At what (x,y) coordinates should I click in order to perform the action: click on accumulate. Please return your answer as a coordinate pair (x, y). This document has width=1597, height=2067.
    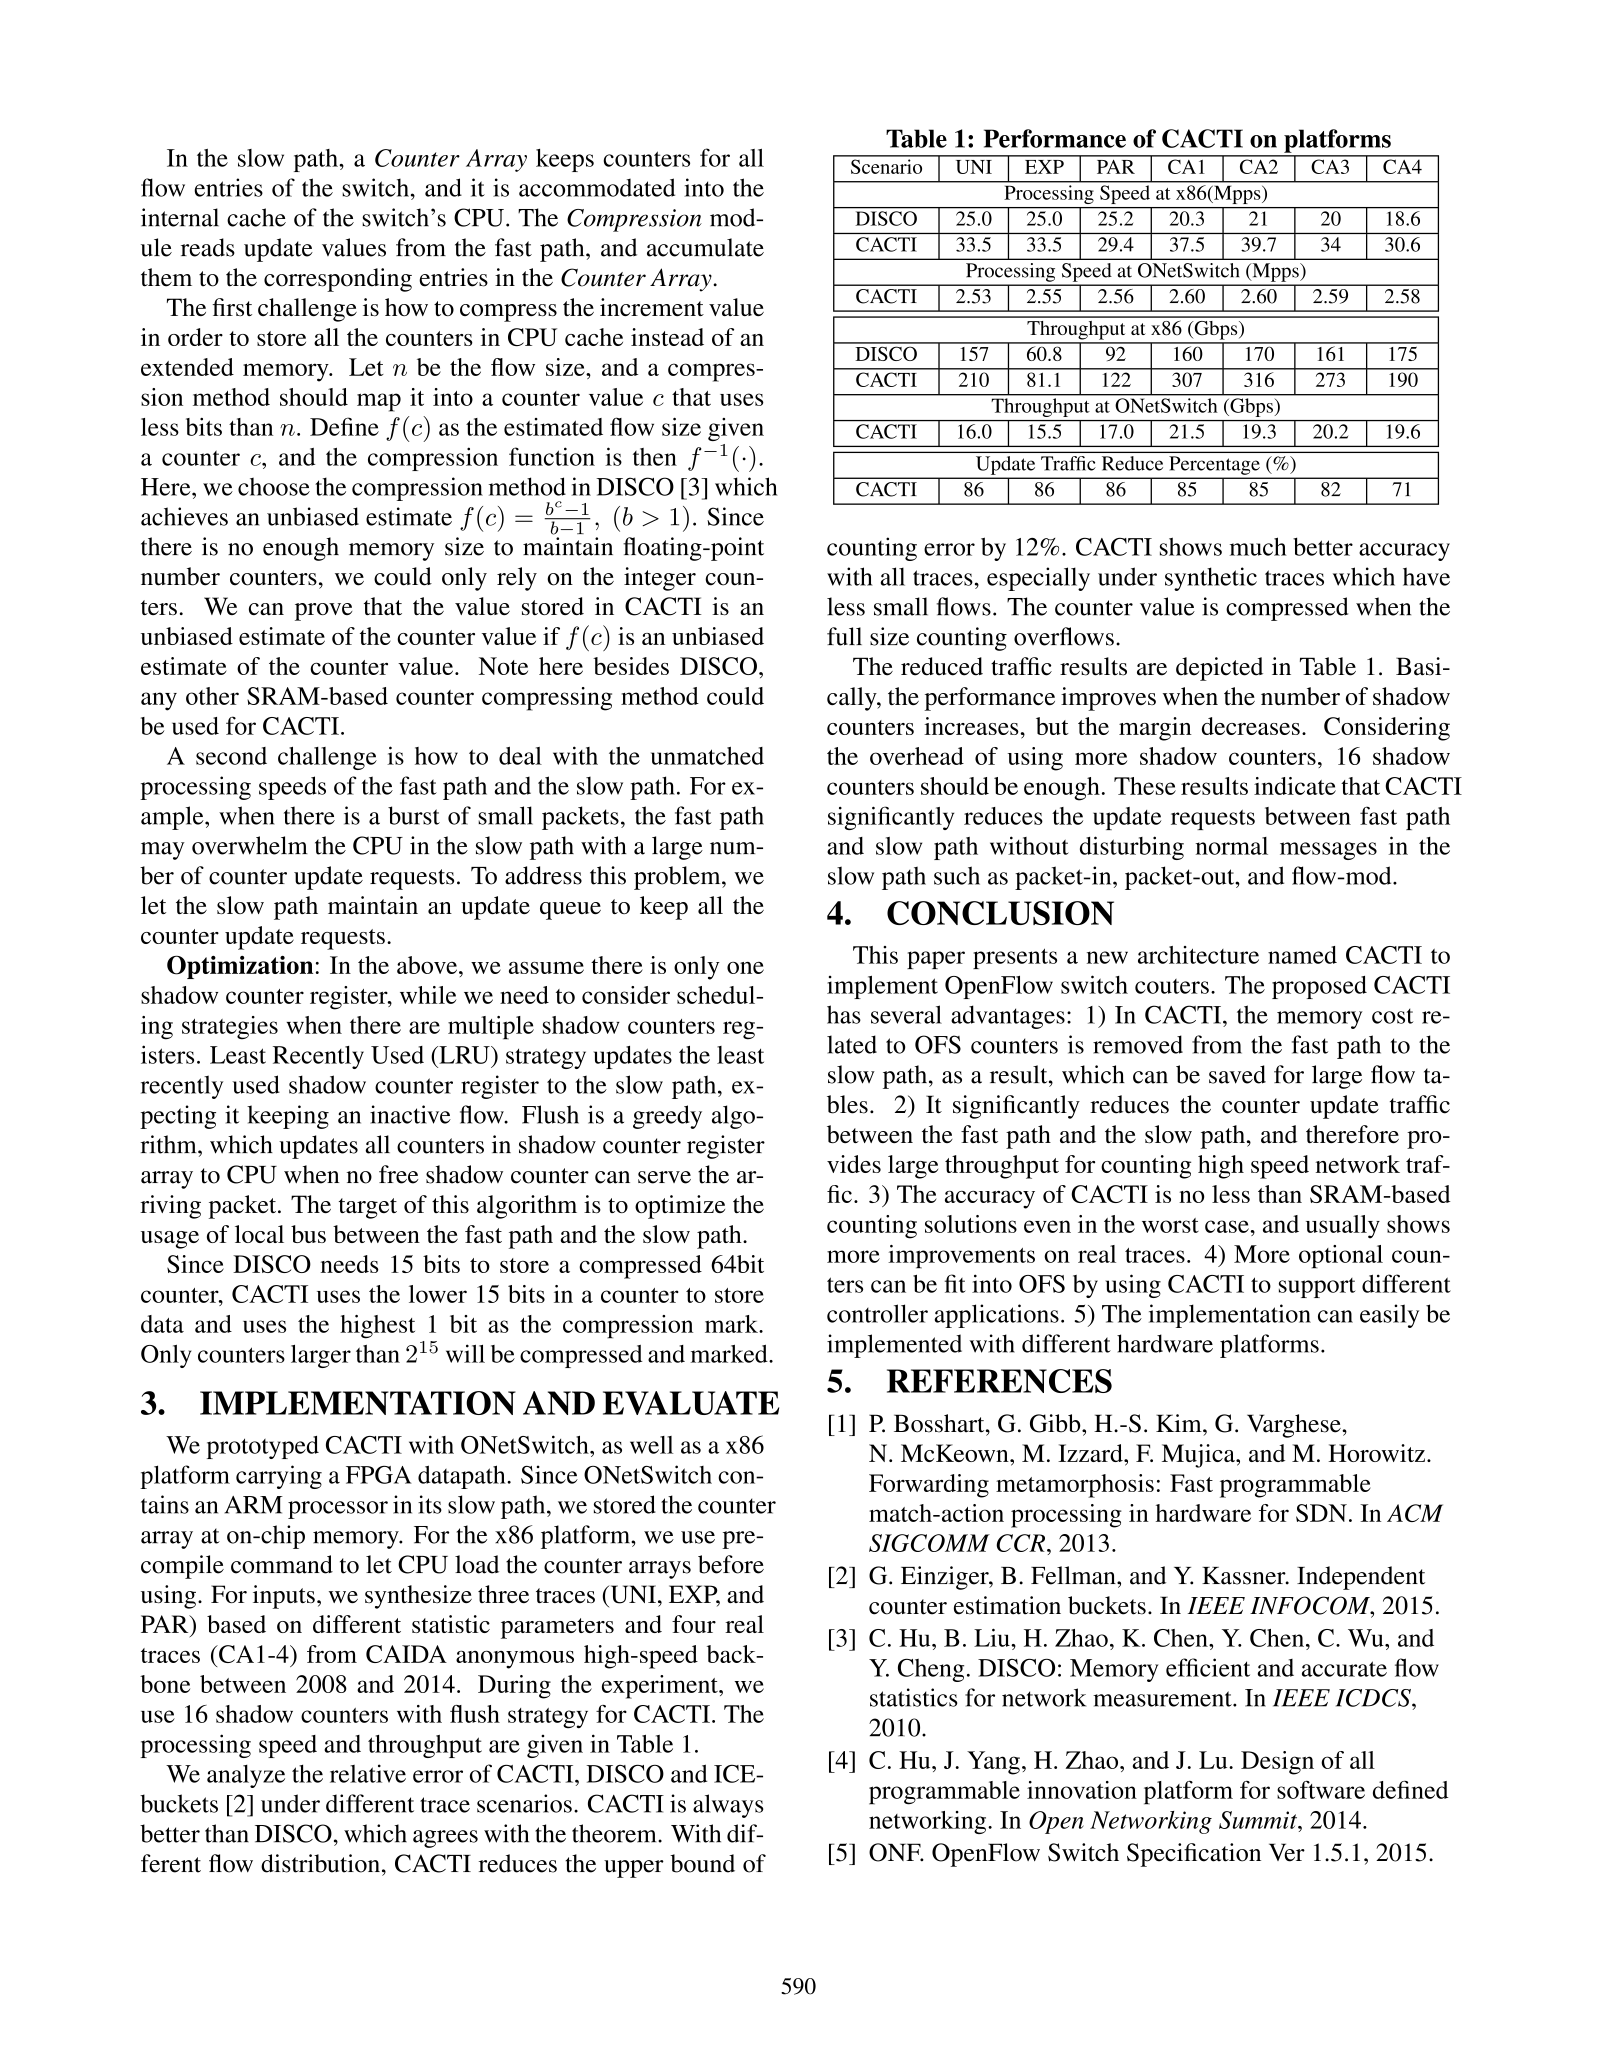
    Looking at the image, I should click on (705, 247).
